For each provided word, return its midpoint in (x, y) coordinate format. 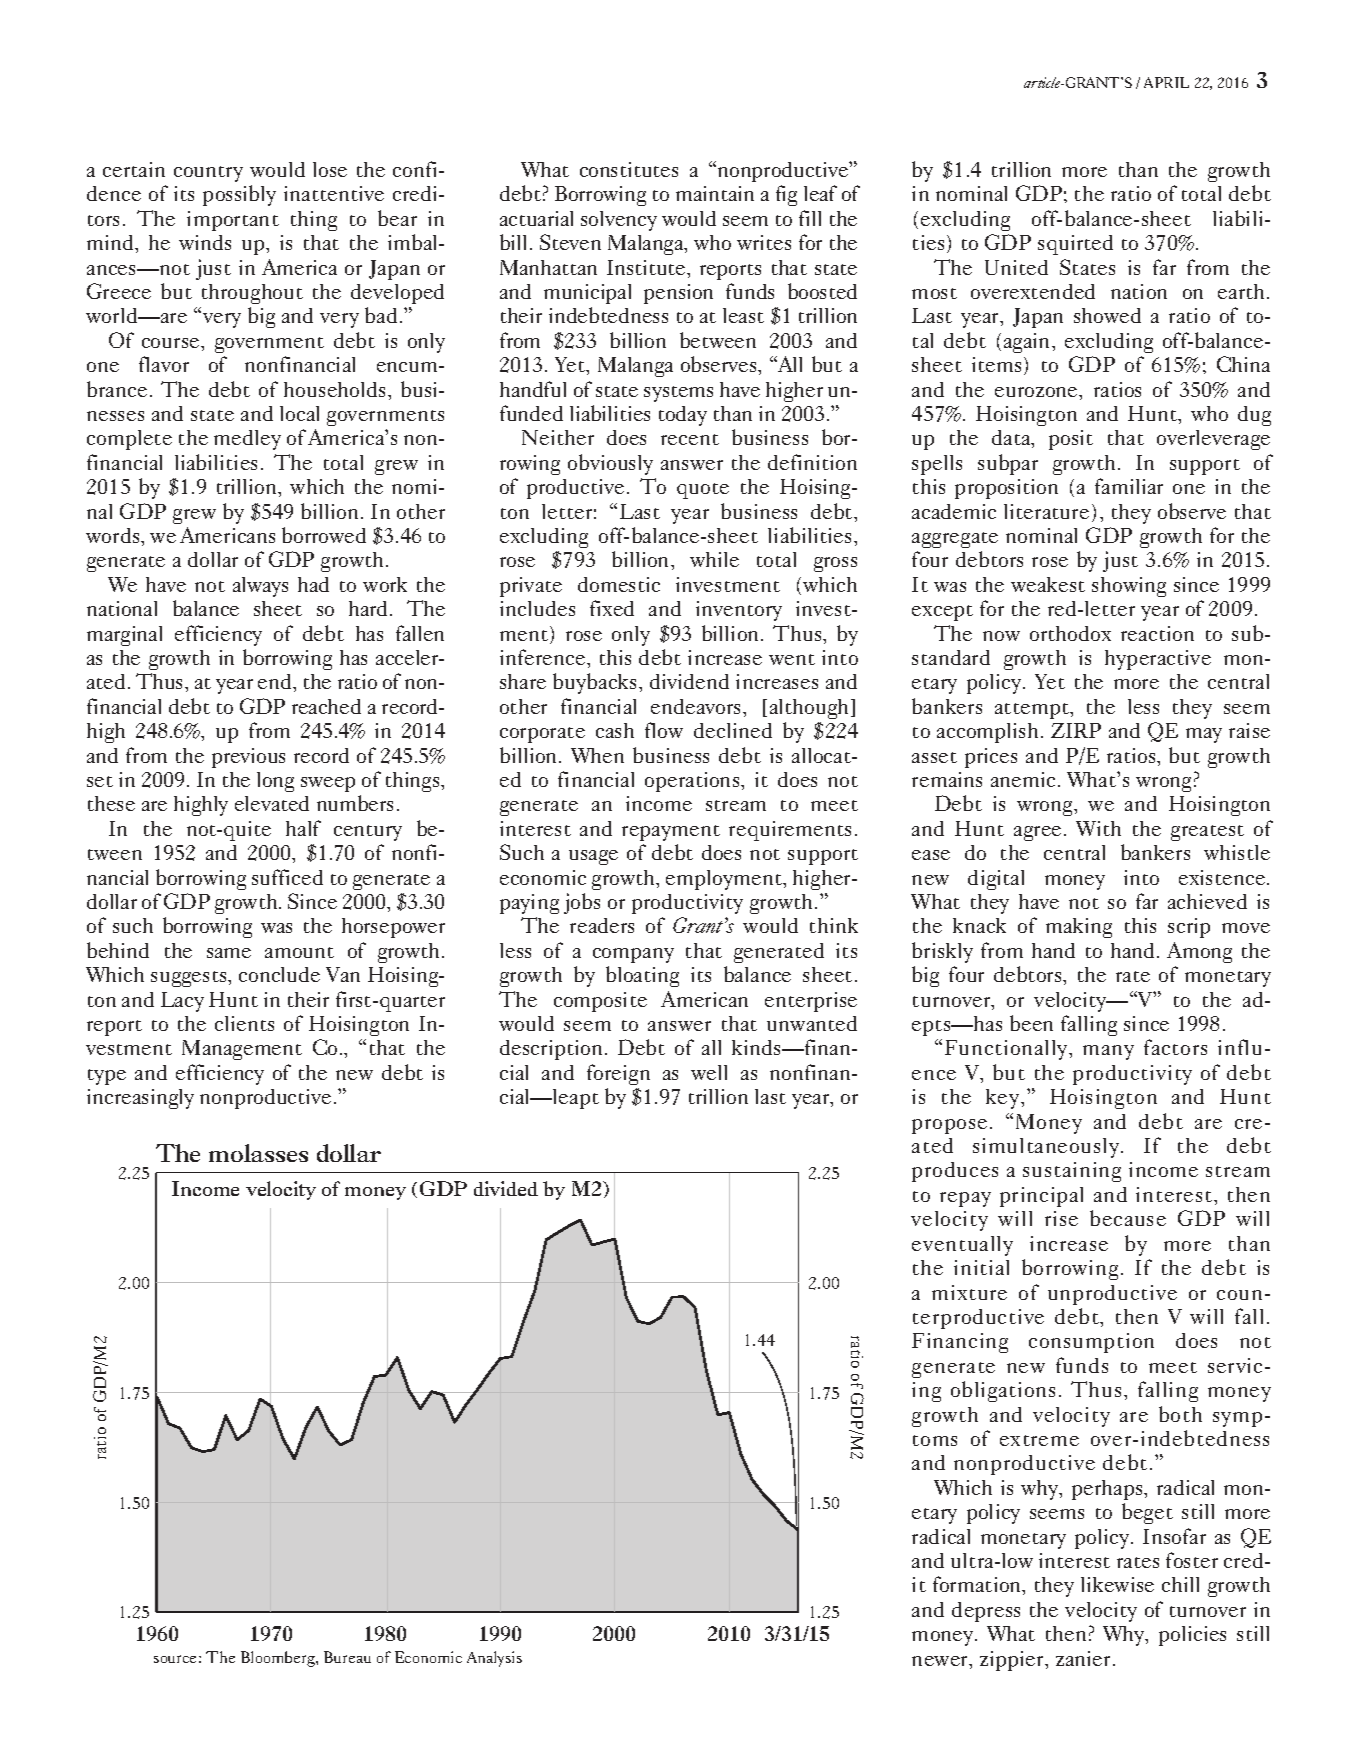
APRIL (1166, 82)
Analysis (494, 1659)
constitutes (629, 169)
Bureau (347, 1657)
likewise (1117, 1584)
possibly (239, 195)
